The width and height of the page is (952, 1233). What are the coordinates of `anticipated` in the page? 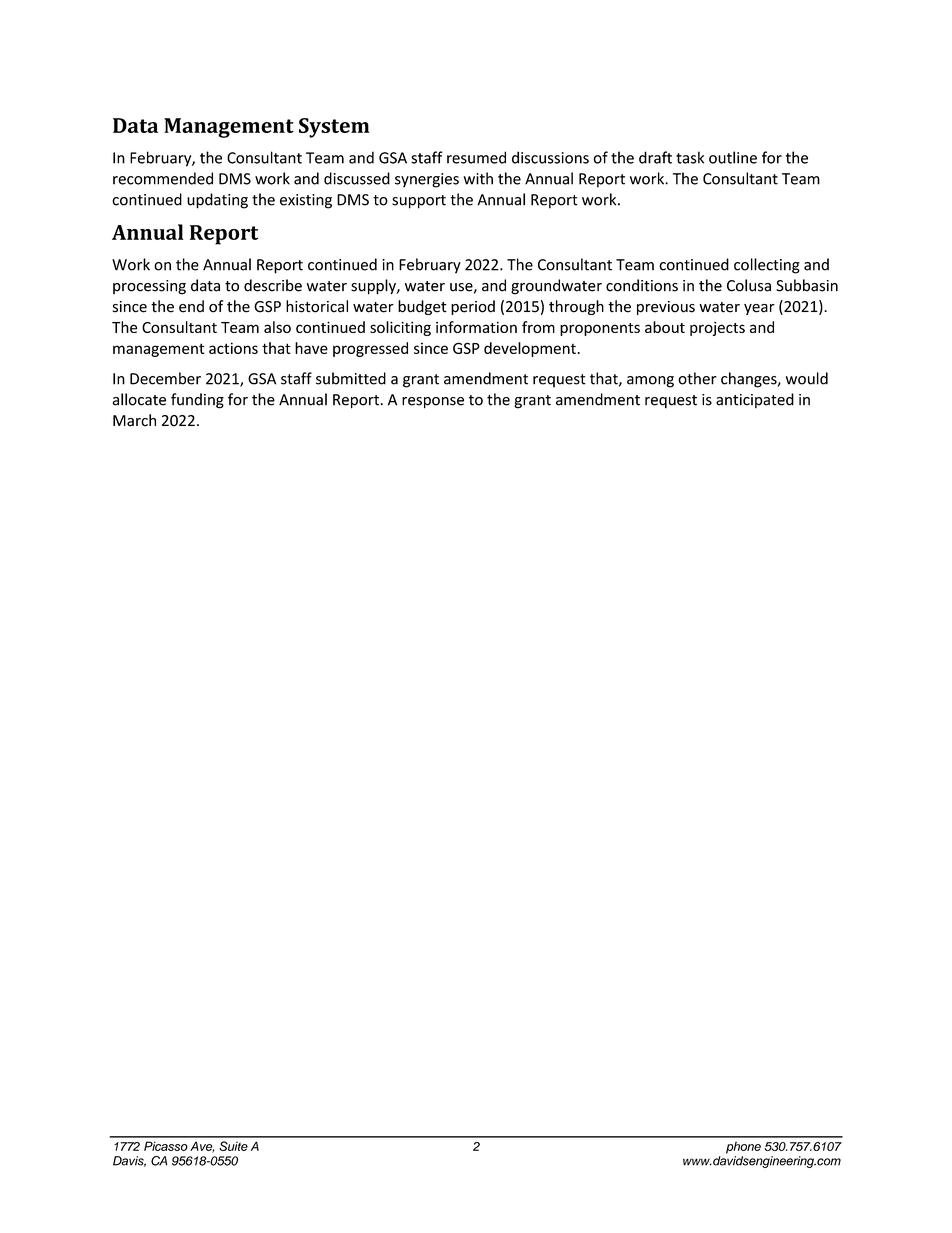 It's located at (755, 400).
